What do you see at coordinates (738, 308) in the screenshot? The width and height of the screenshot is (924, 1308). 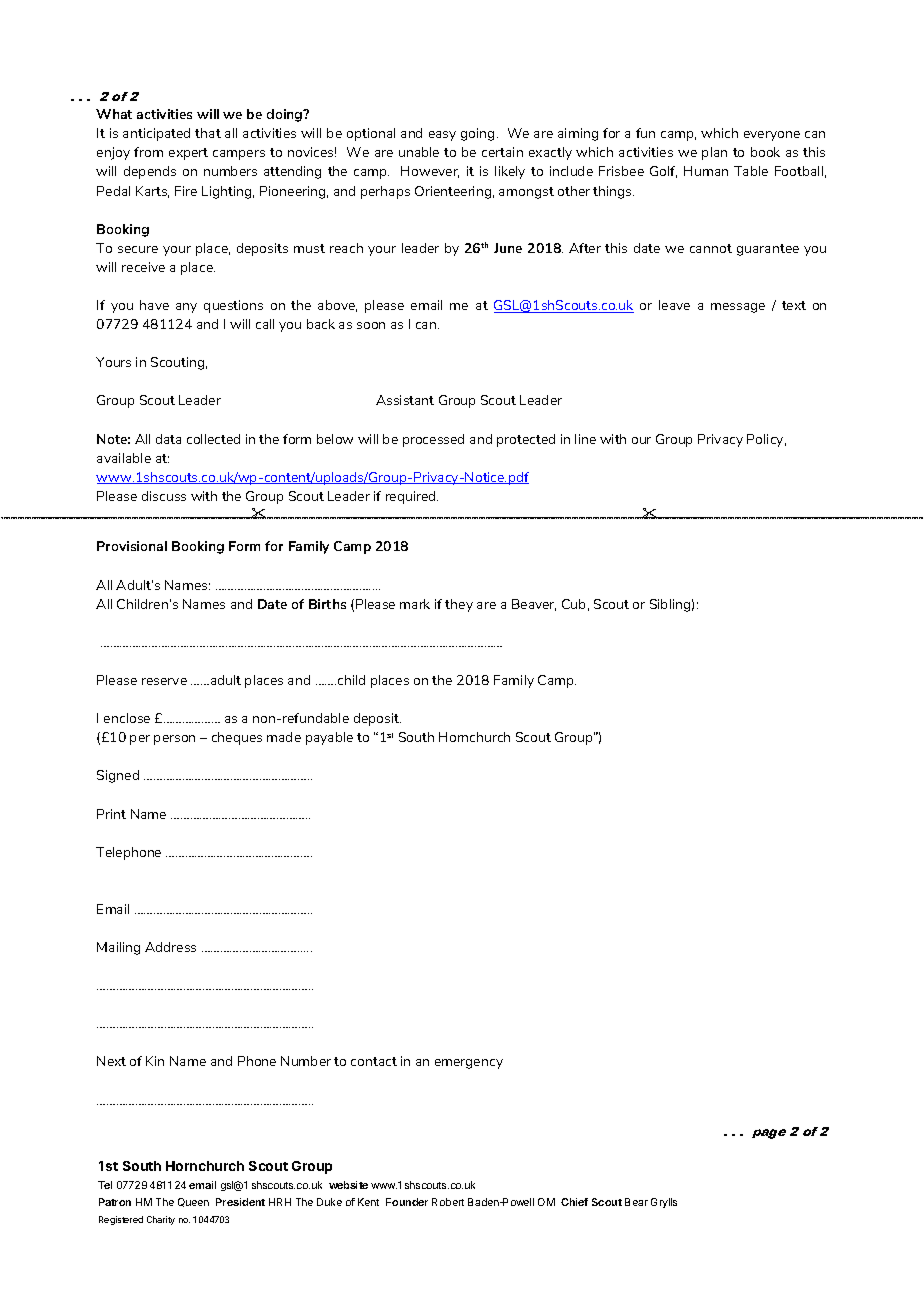 I see `message` at bounding box center [738, 308].
